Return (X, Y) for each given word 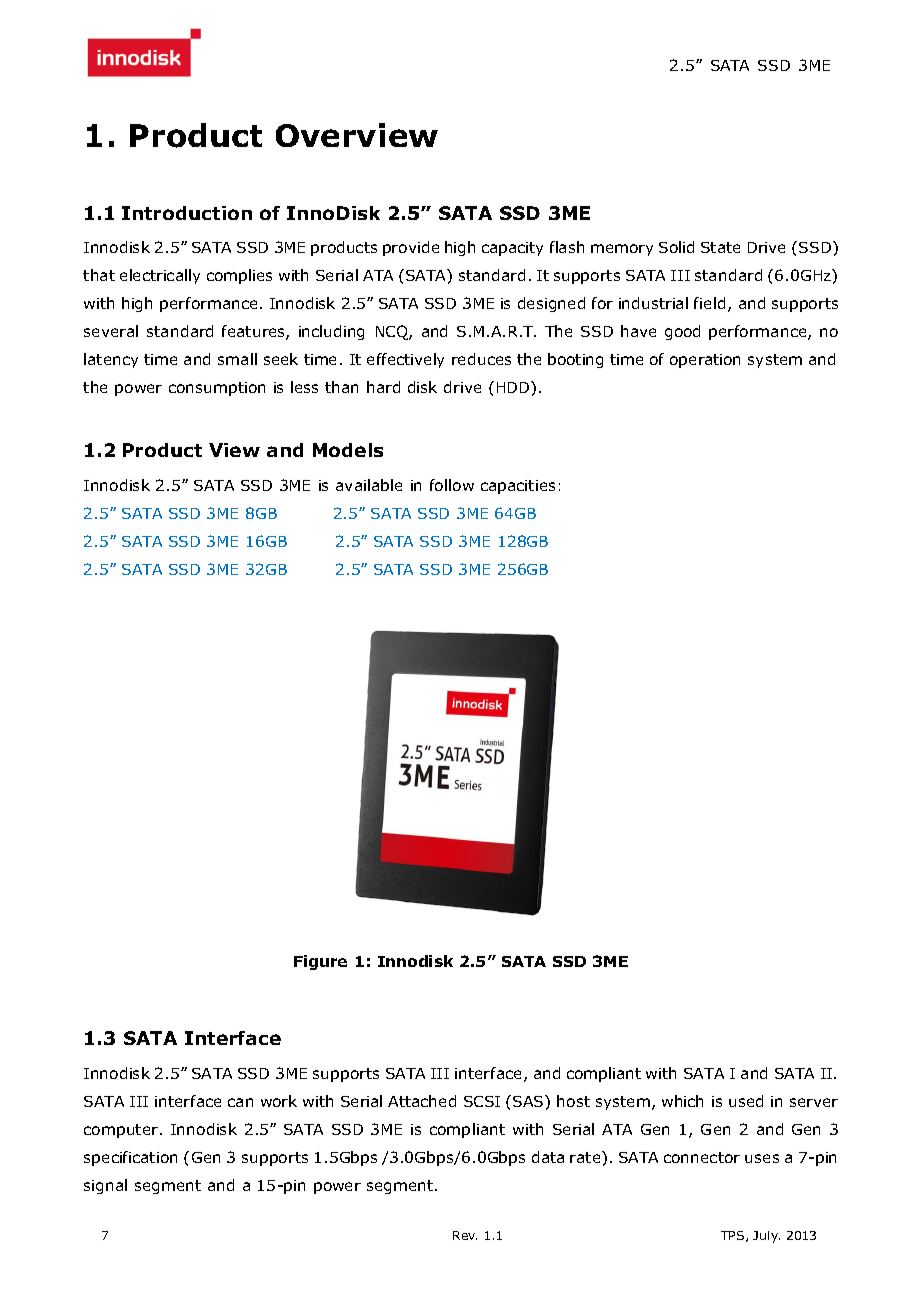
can (240, 1102)
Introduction (187, 213)
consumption (217, 389)
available (369, 485)
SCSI (482, 1101)
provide (411, 248)
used (746, 1101)
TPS (734, 1236)
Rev (465, 1235)
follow (452, 485)
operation (705, 361)
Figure (320, 962)
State (720, 247)
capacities (518, 487)
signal (105, 1186)
